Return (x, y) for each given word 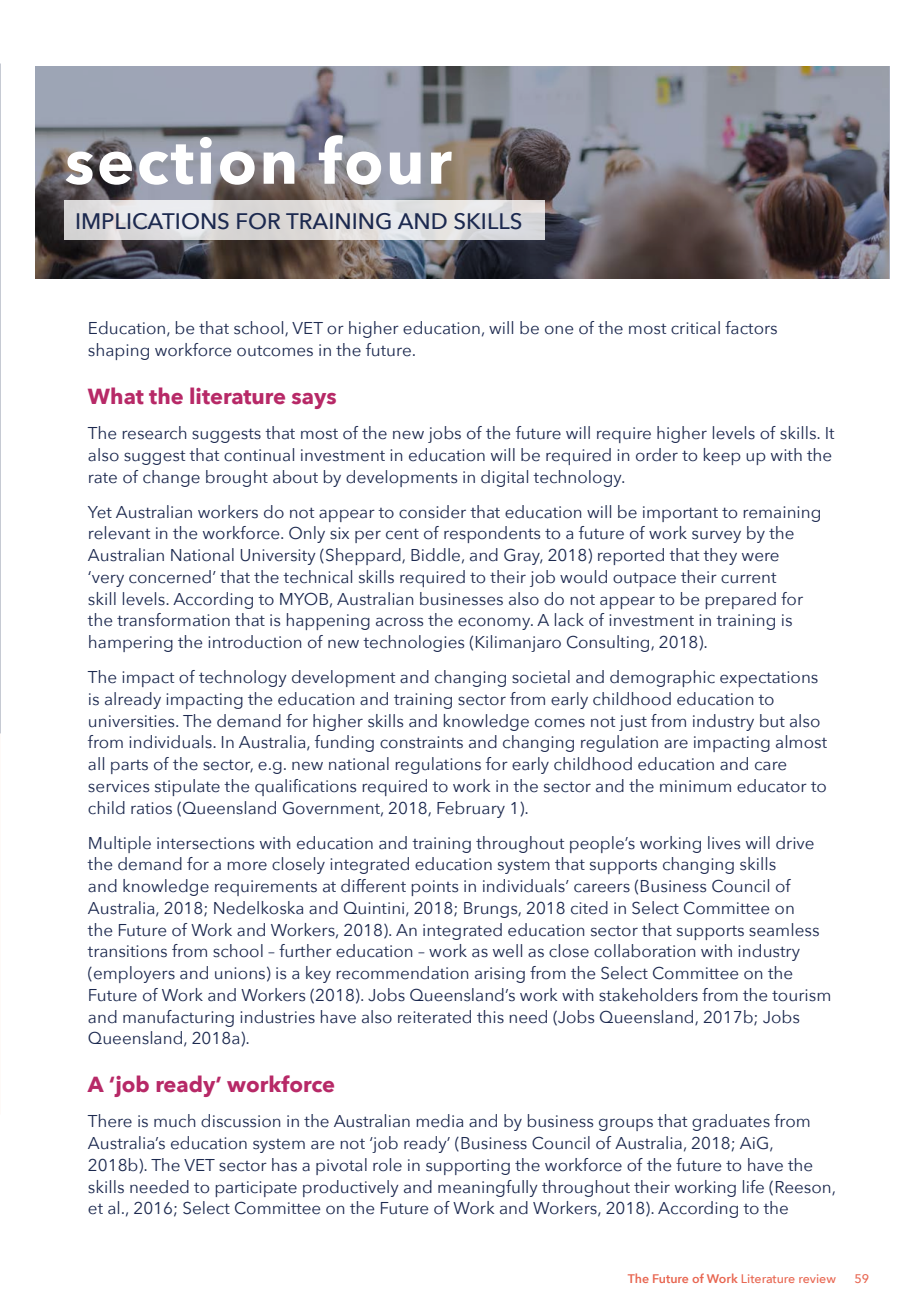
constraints (421, 742)
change (171, 478)
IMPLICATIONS (153, 221)
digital (504, 478)
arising (500, 975)
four (385, 160)
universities (133, 721)
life (753, 1187)
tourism (801, 995)
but (772, 721)
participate (256, 1189)
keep (722, 456)
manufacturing (178, 1018)
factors (751, 328)
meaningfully (488, 1188)
